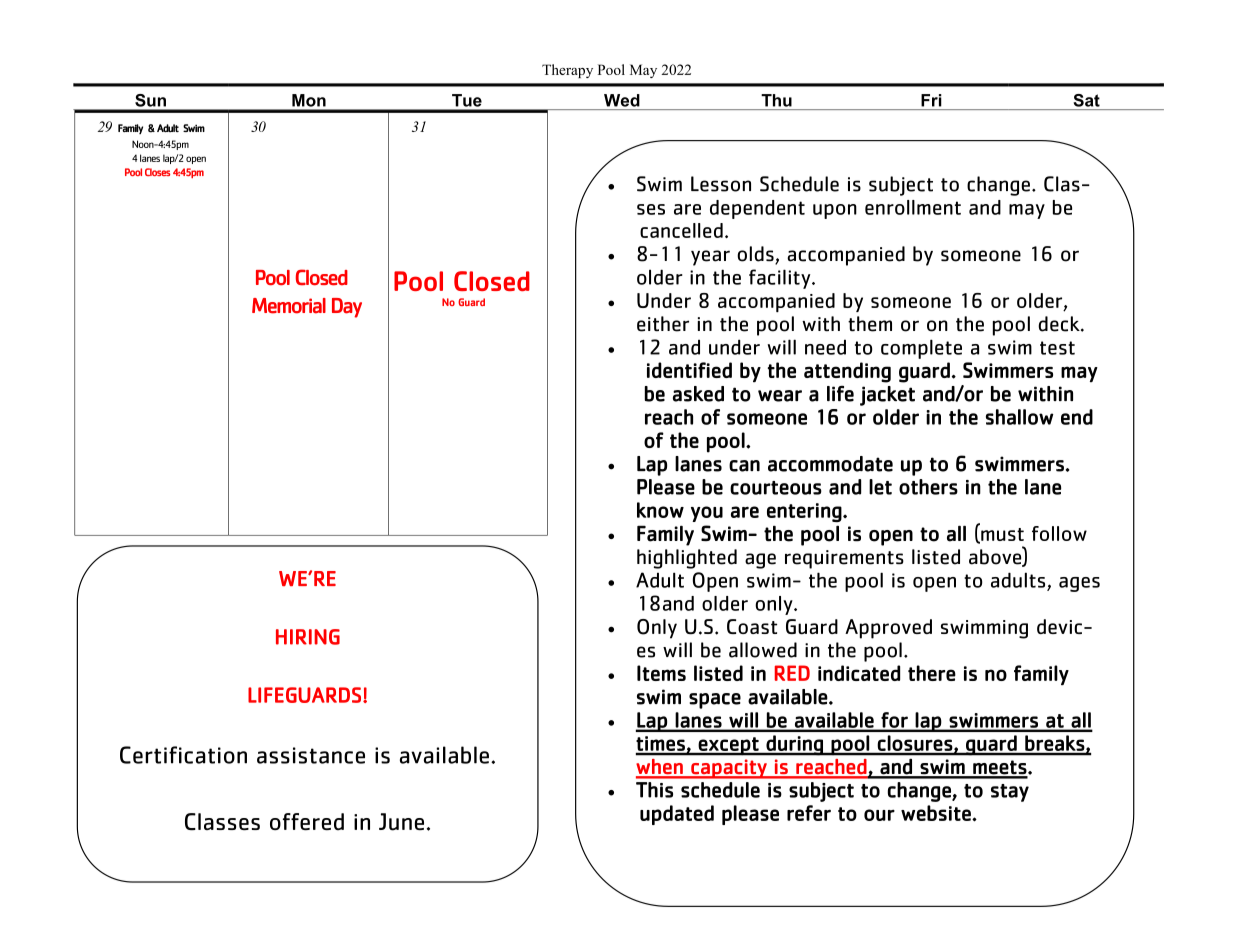 Image resolution: width=1233 pixels, height=952 pixels. I want to click on Therapy, so click(567, 71).
